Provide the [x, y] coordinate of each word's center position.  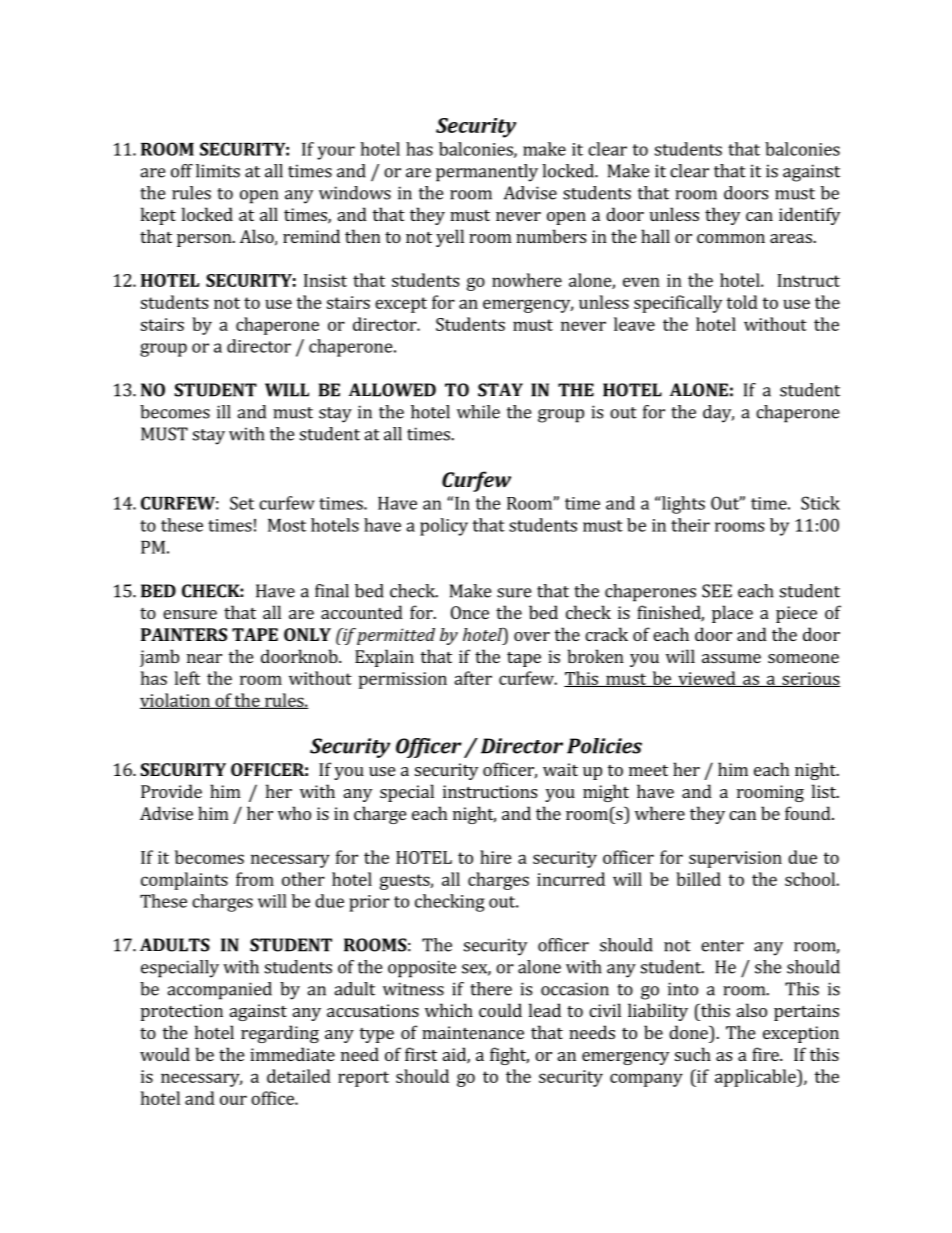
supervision [735, 859]
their [690, 525]
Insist [325, 280]
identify [809, 216]
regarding [280, 1034]
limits [218, 171]
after [473, 678]
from [255, 879]
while [478, 412]
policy [444, 527]
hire [496, 857]
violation [176, 701]
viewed [707, 679]
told [742, 302]
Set [242, 503]
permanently [487, 173]
